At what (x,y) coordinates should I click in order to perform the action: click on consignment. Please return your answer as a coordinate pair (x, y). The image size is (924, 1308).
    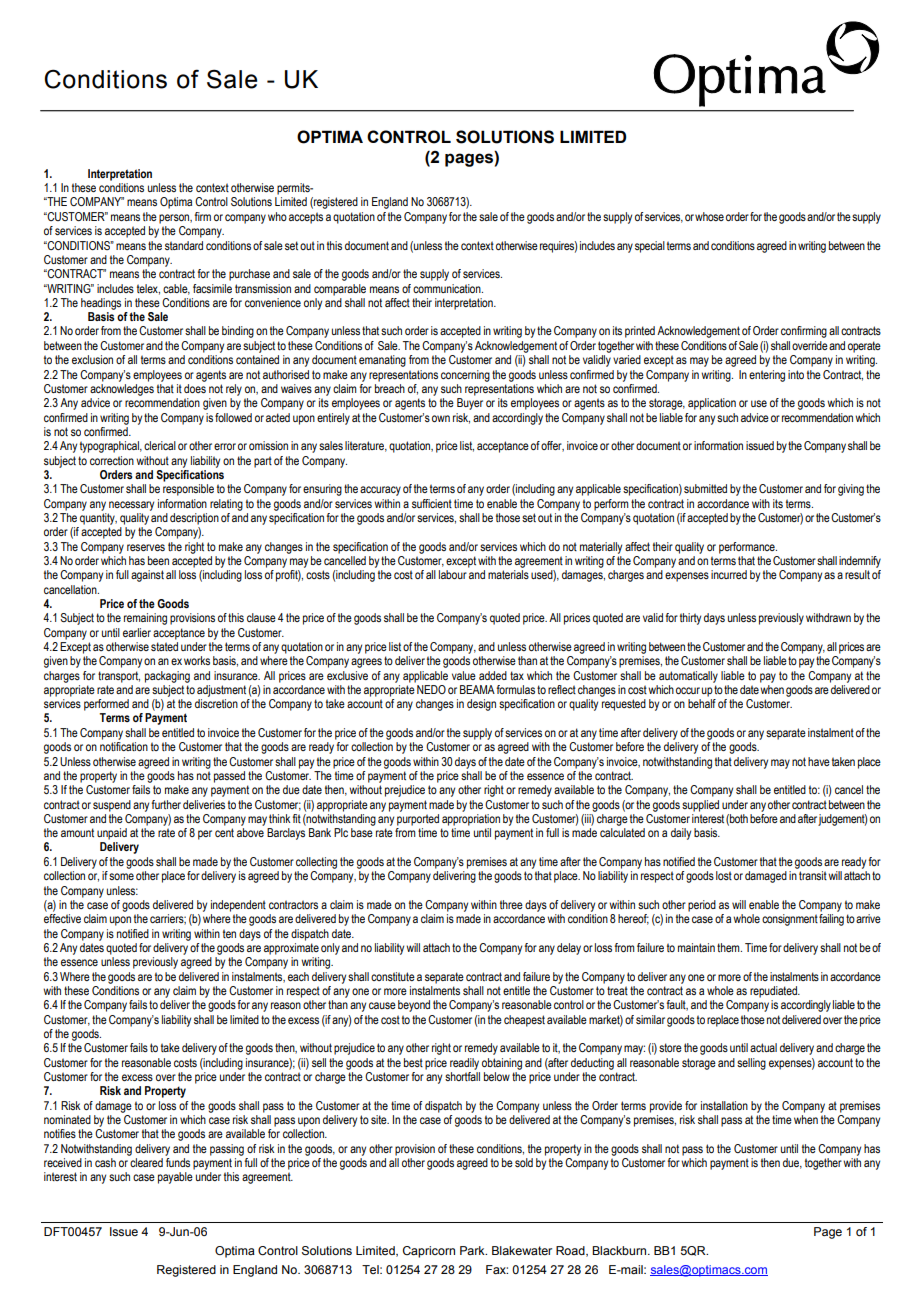
    Looking at the image, I should click on (790, 920).
